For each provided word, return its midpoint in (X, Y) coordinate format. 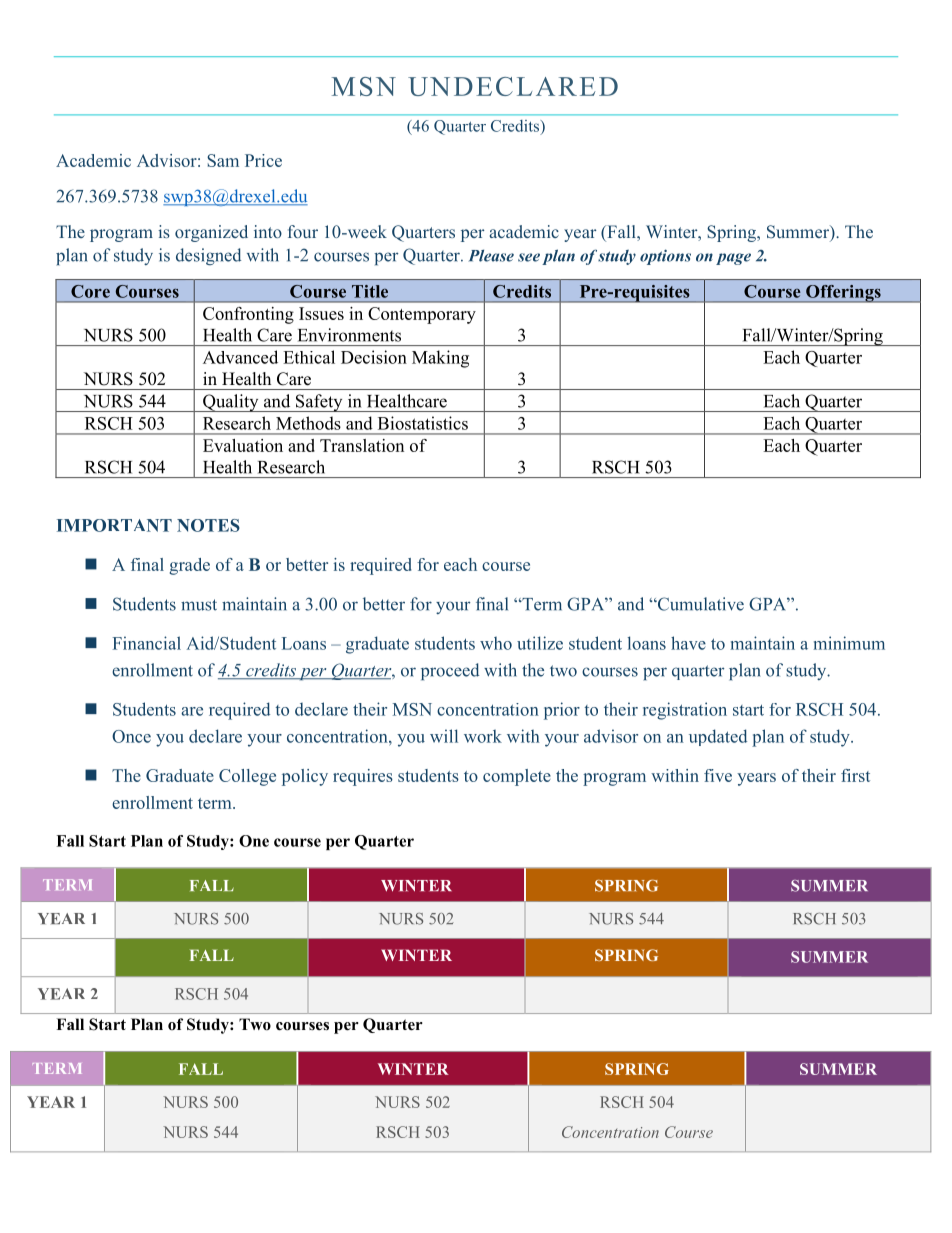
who (496, 643)
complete (517, 777)
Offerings (843, 293)
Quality (231, 403)
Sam (223, 160)
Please (491, 255)
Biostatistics (423, 423)
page (733, 259)
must (199, 605)
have (688, 643)
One (254, 841)
